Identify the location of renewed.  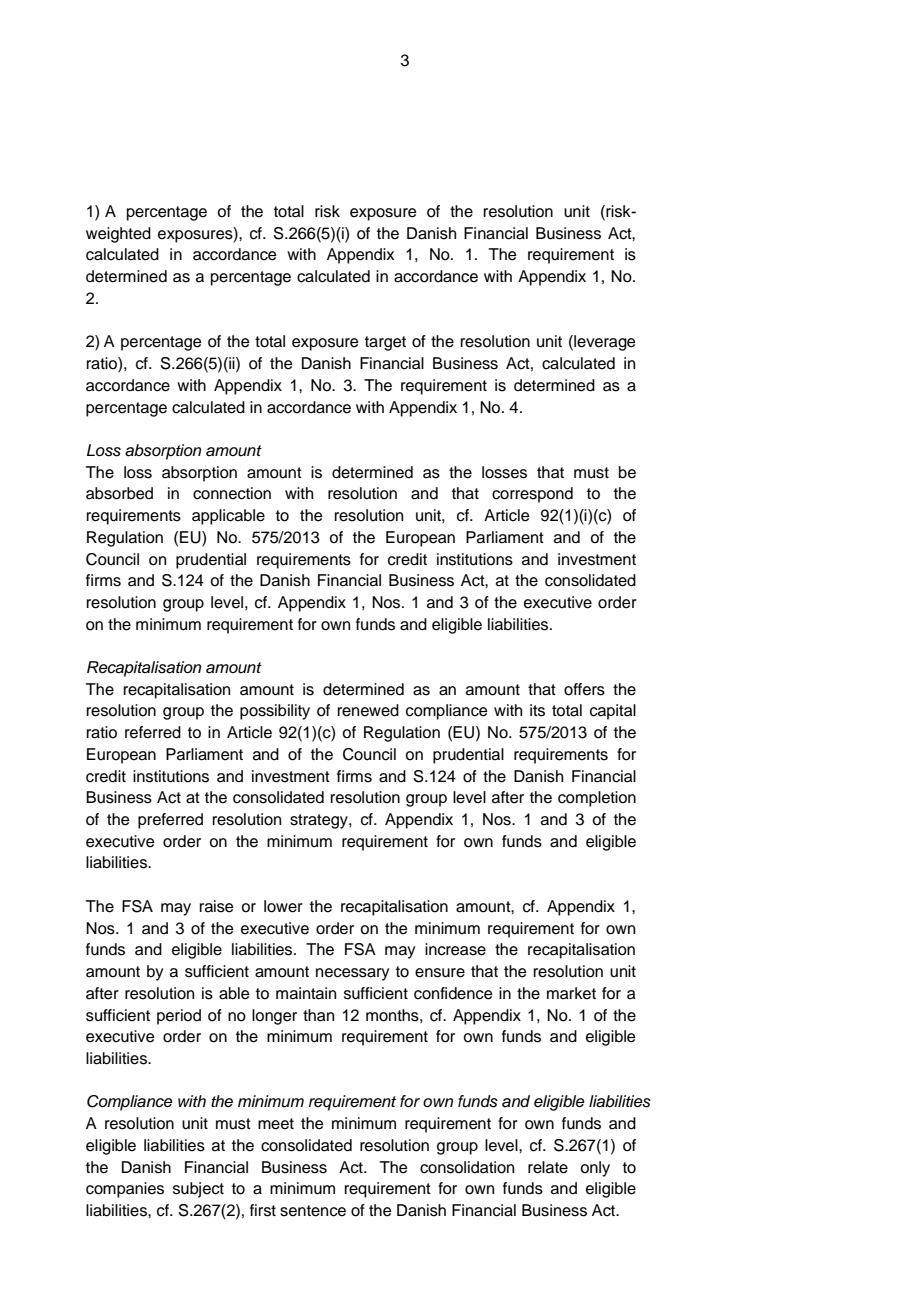
(368, 710).
